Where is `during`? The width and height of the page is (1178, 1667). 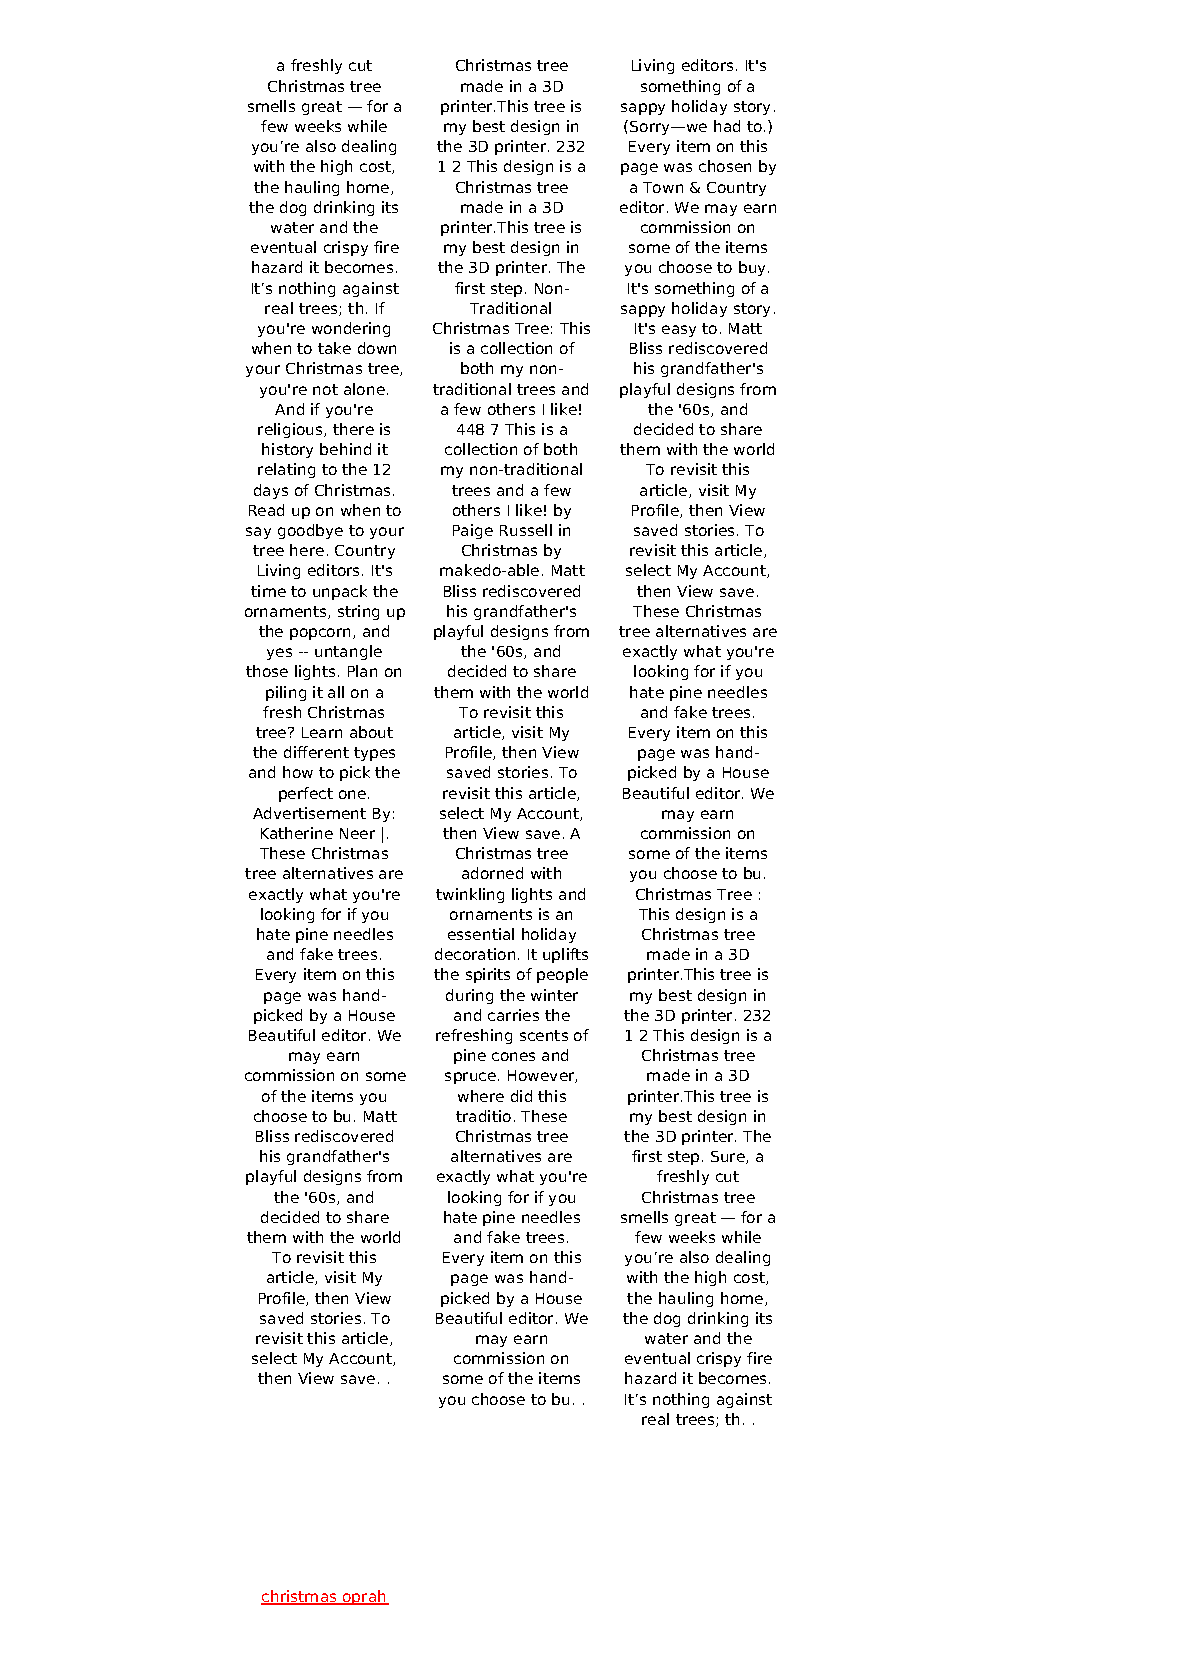
during is located at coordinates (469, 996).
